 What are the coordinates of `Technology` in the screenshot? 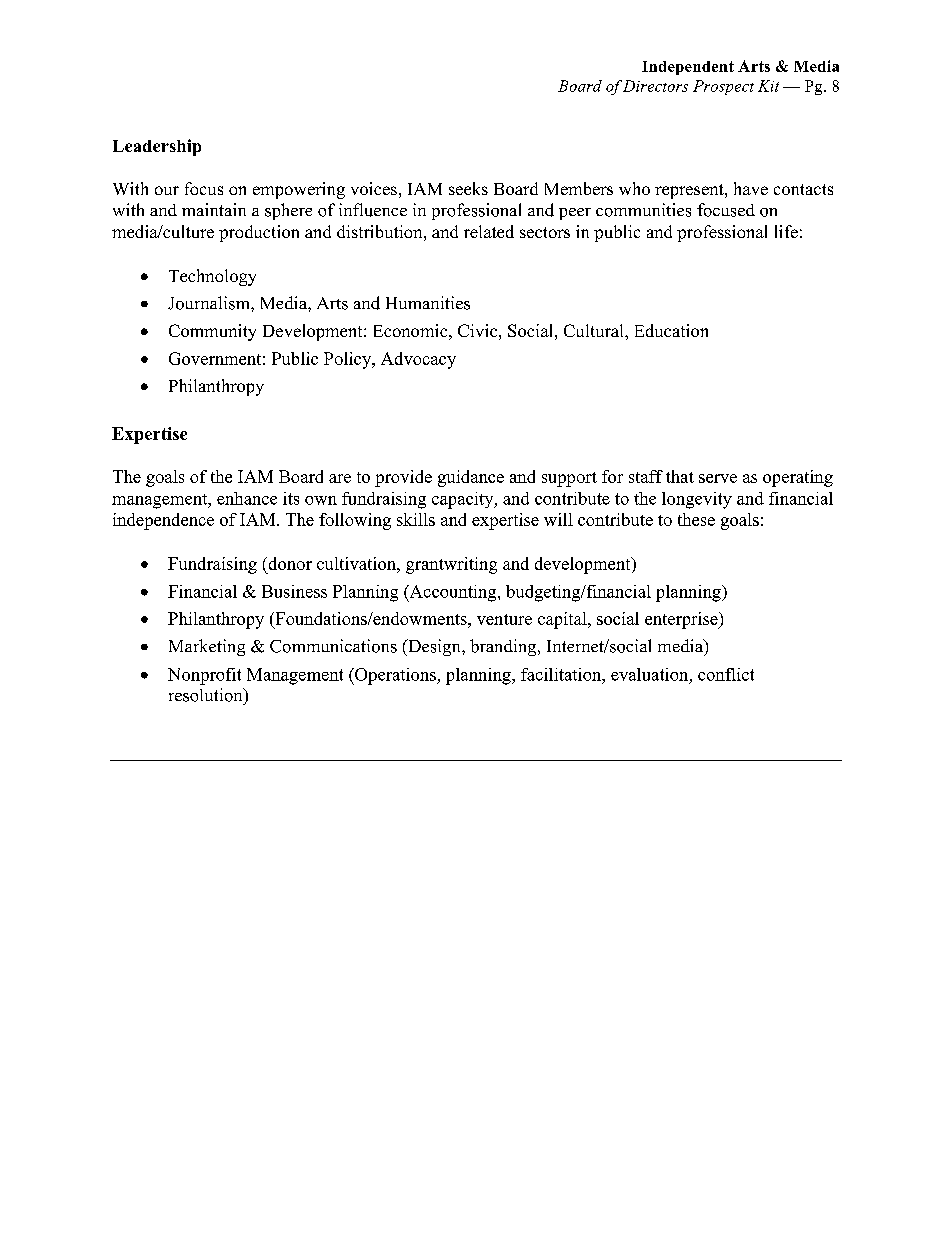 It's located at (212, 277).
